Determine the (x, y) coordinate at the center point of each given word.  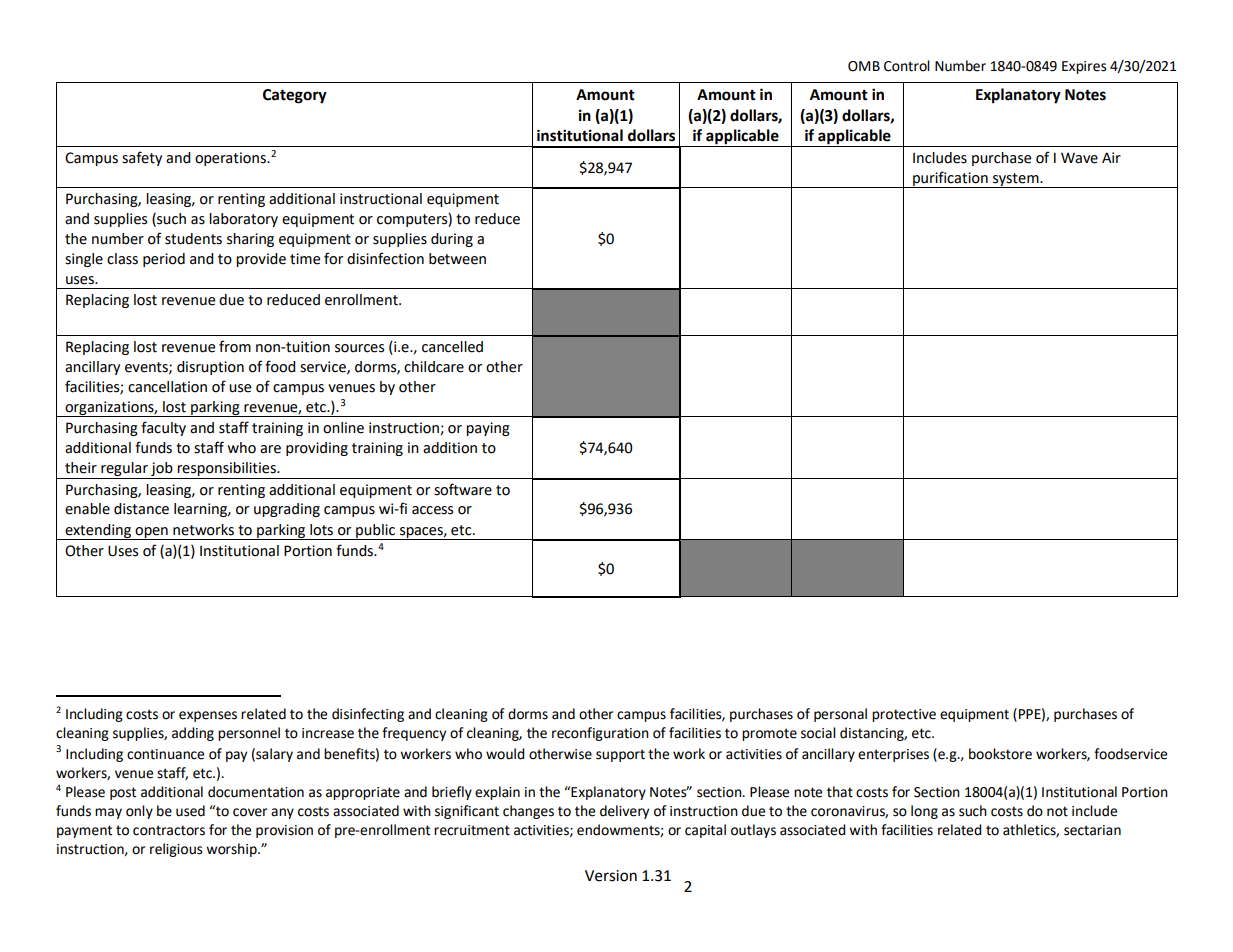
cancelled (452, 347)
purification (950, 179)
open (152, 533)
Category (295, 96)
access (432, 510)
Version (611, 876)
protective (904, 715)
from (235, 346)
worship (232, 850)
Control (907, 66)
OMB (864, 66)
